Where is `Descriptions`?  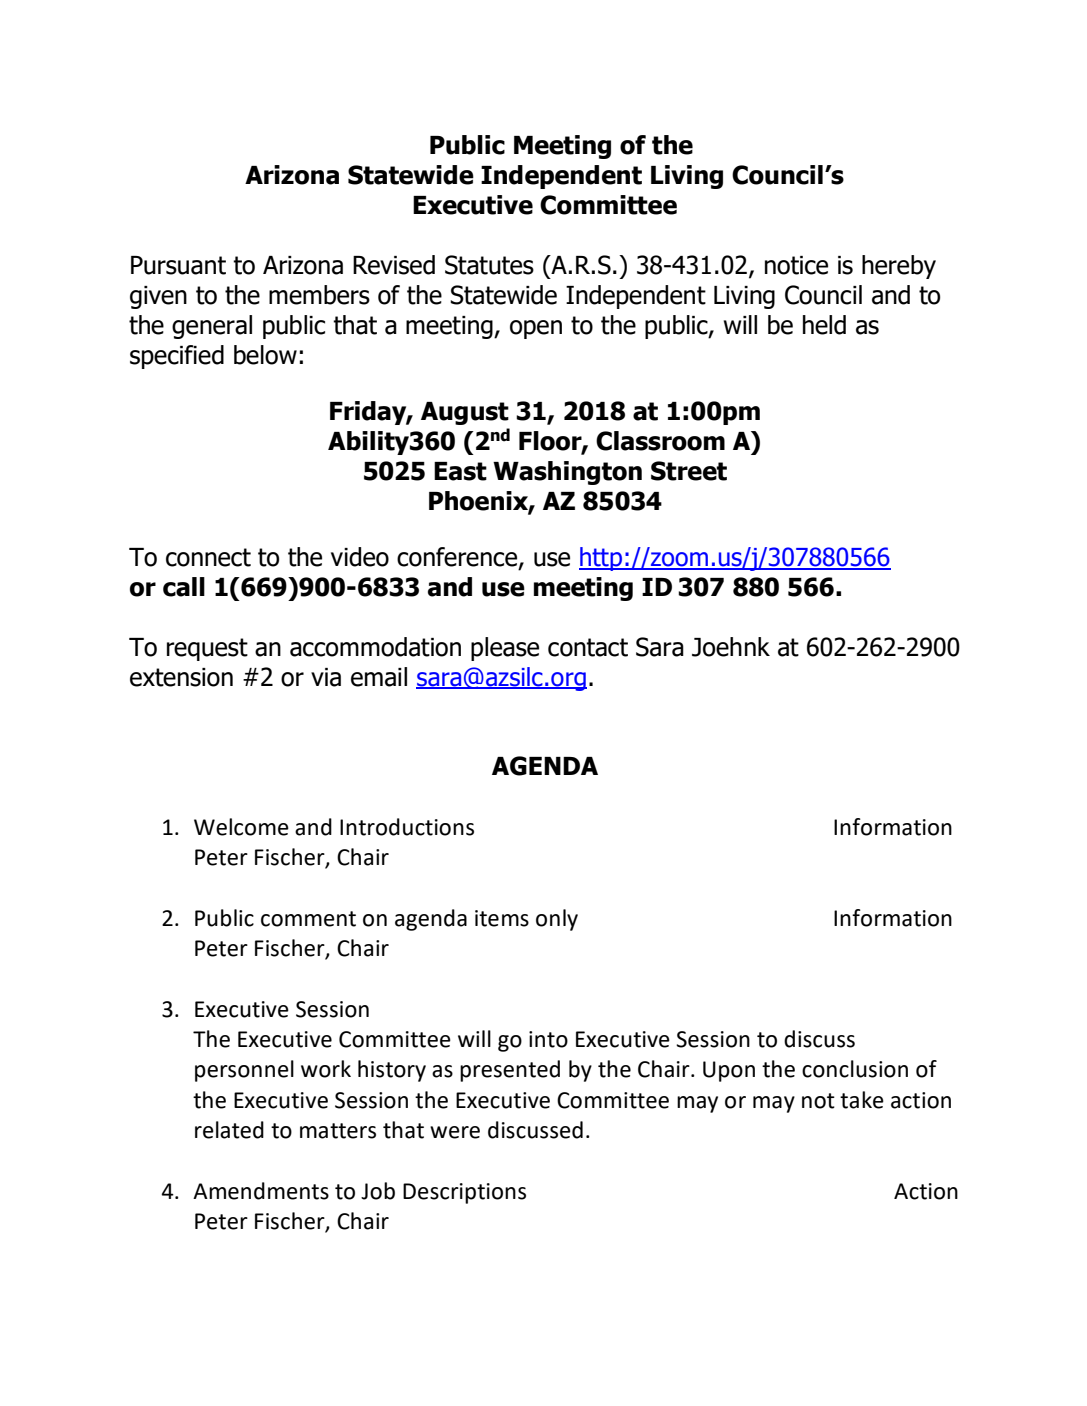
Descriptions is located at coordinates (464, 1193).
